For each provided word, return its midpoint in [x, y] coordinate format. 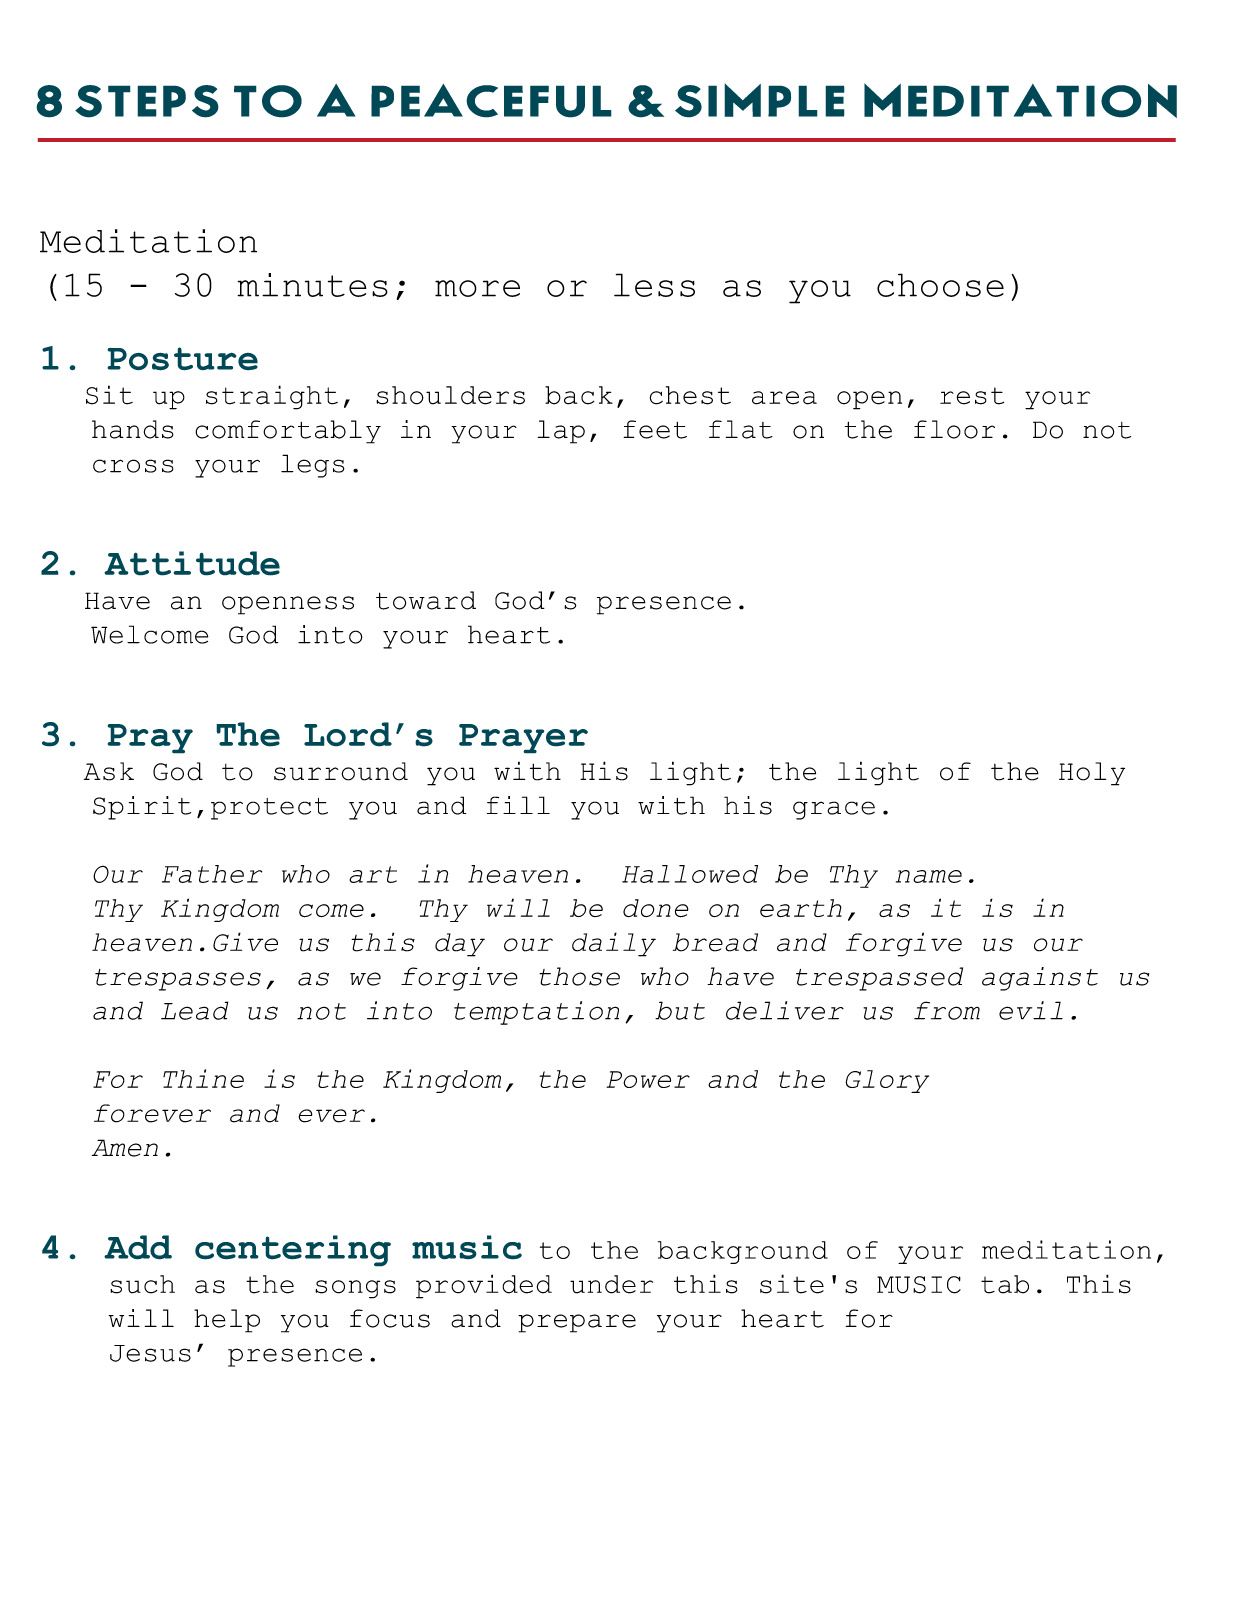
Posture [182, 359]
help [227, 1321]
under [611, 1284]
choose [940, 285]
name [929, 876]
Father [212, 874]
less [654, 285]
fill [518, 805]
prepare [577, 1323]
